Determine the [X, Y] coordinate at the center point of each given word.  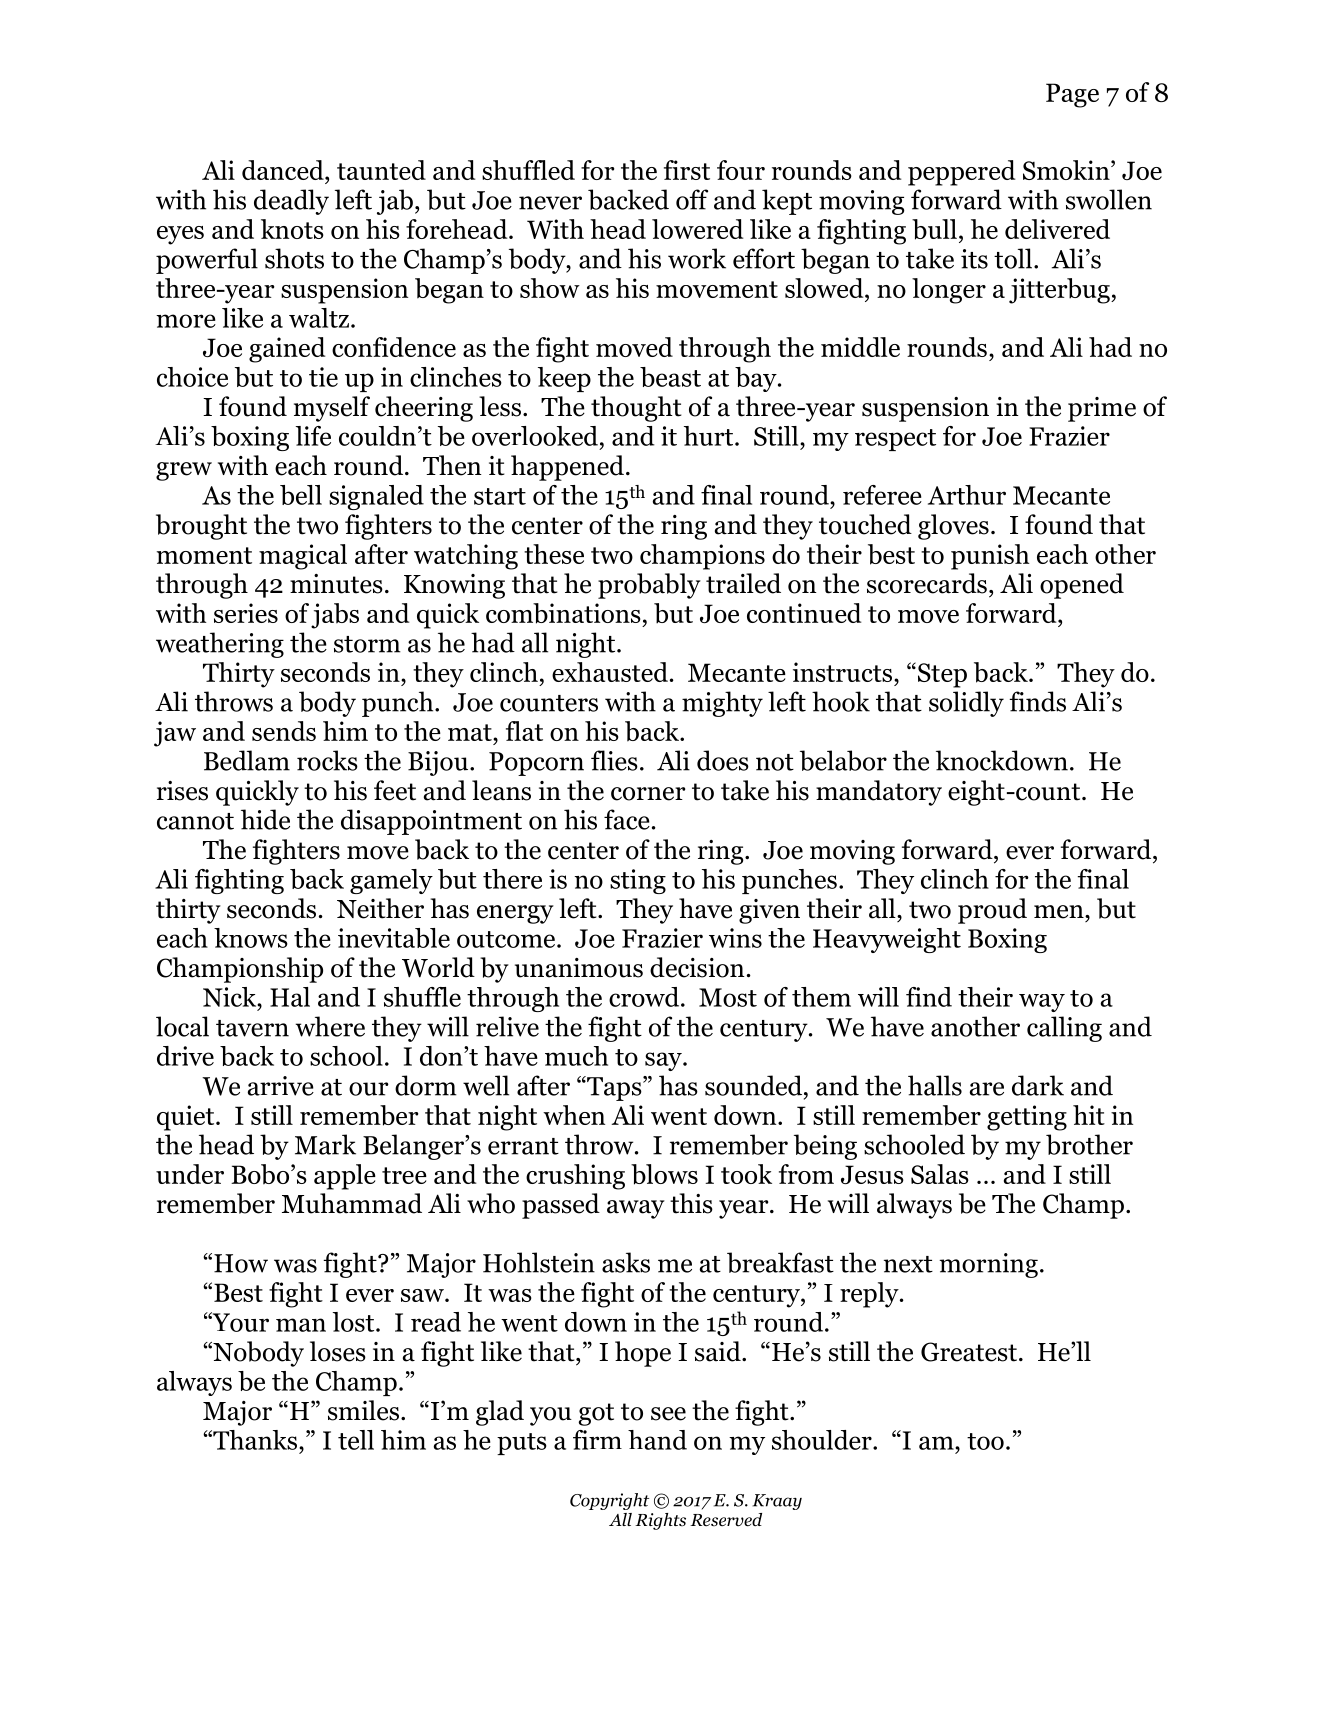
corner [648, 794]
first [687, 170]
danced [284, 170]
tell [356, 1440]
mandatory [879, 793]
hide [265, 819]
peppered [961, 173]
